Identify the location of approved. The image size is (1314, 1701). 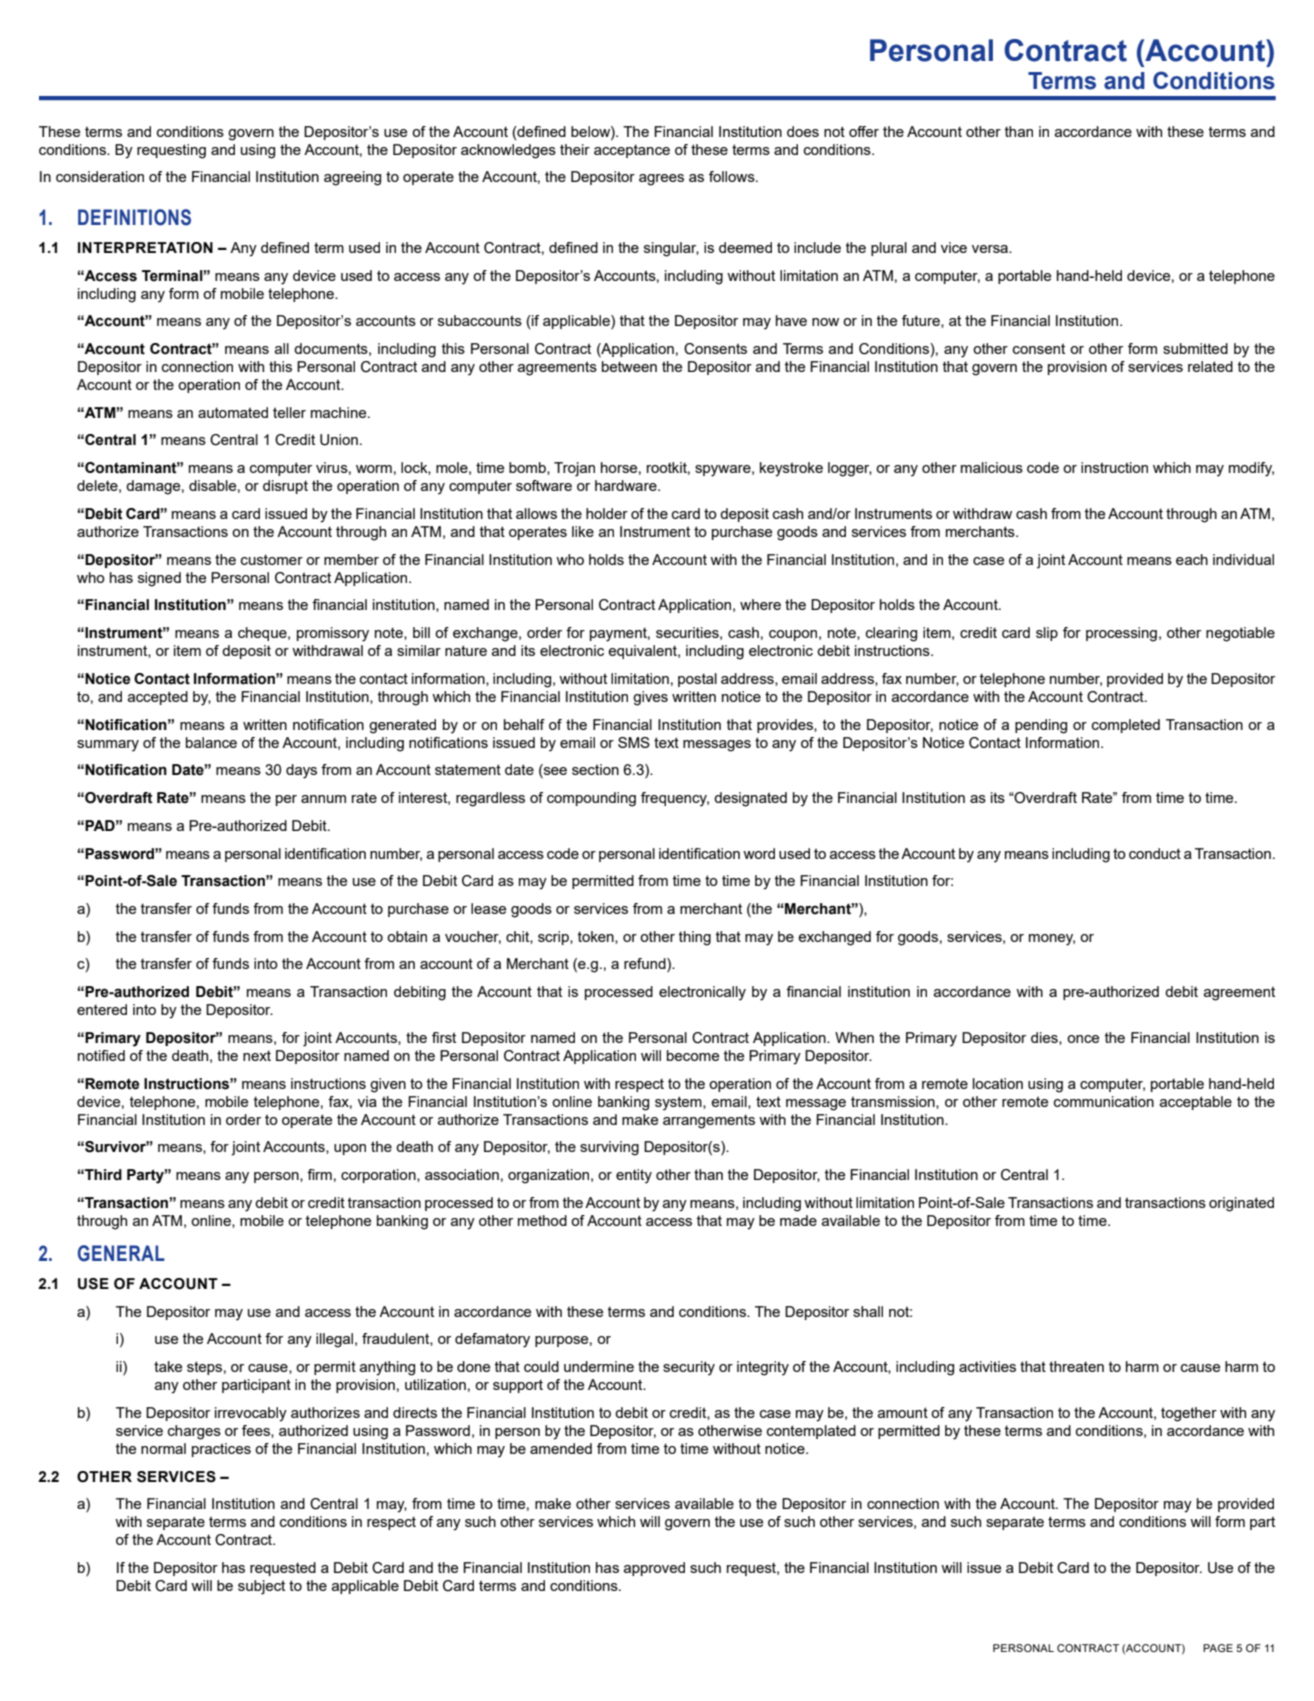
(654, 1569).
